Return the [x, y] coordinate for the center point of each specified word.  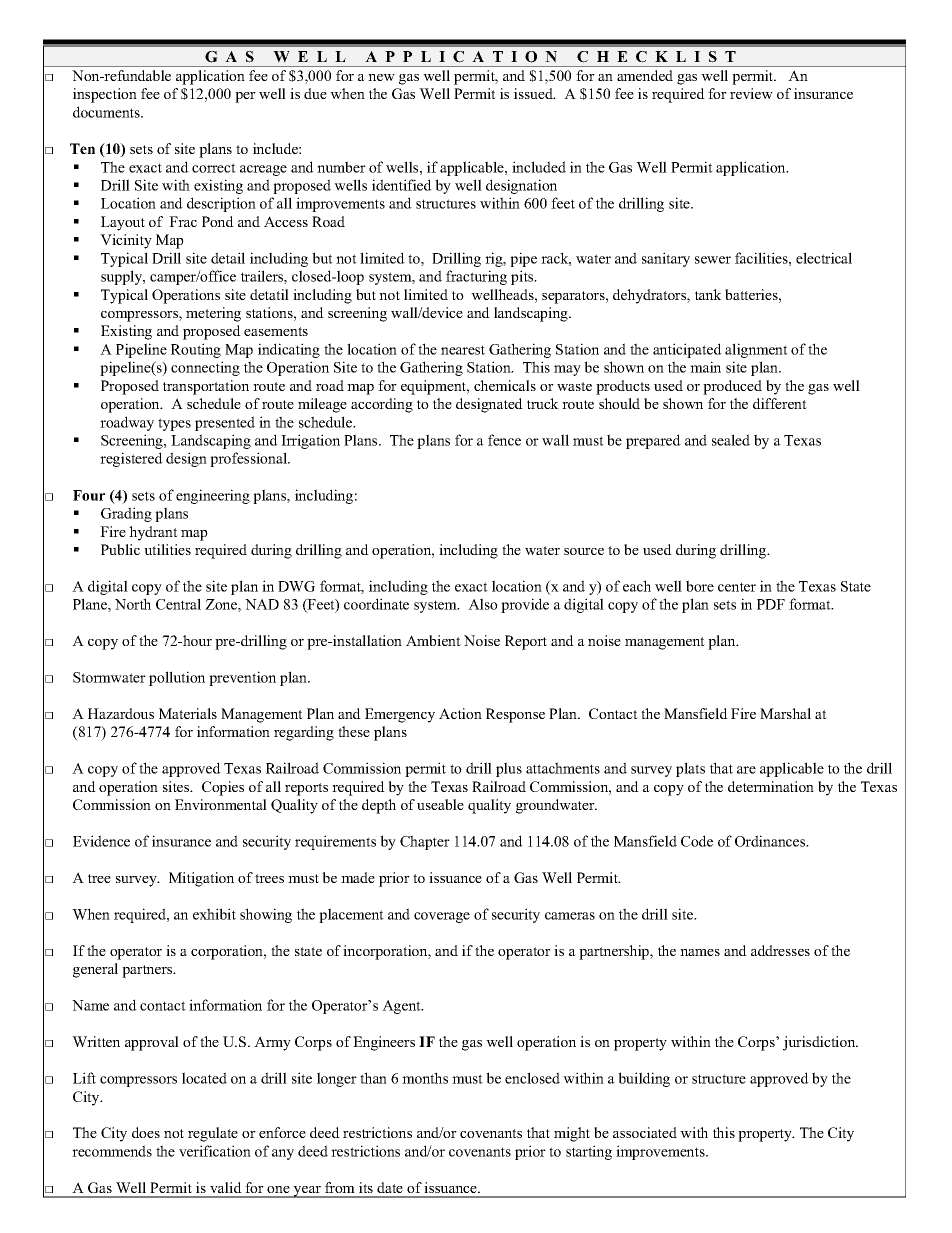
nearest [463, 350]
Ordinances [771, 841]
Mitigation [201, 879]
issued [534, 93]
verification [215, 1151]
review [751, 93]
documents [107, 112]
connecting [205, 368]
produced [732, 387]
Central [178, 604]
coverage [442, 917]
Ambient [433, 640]
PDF [771, 604]
